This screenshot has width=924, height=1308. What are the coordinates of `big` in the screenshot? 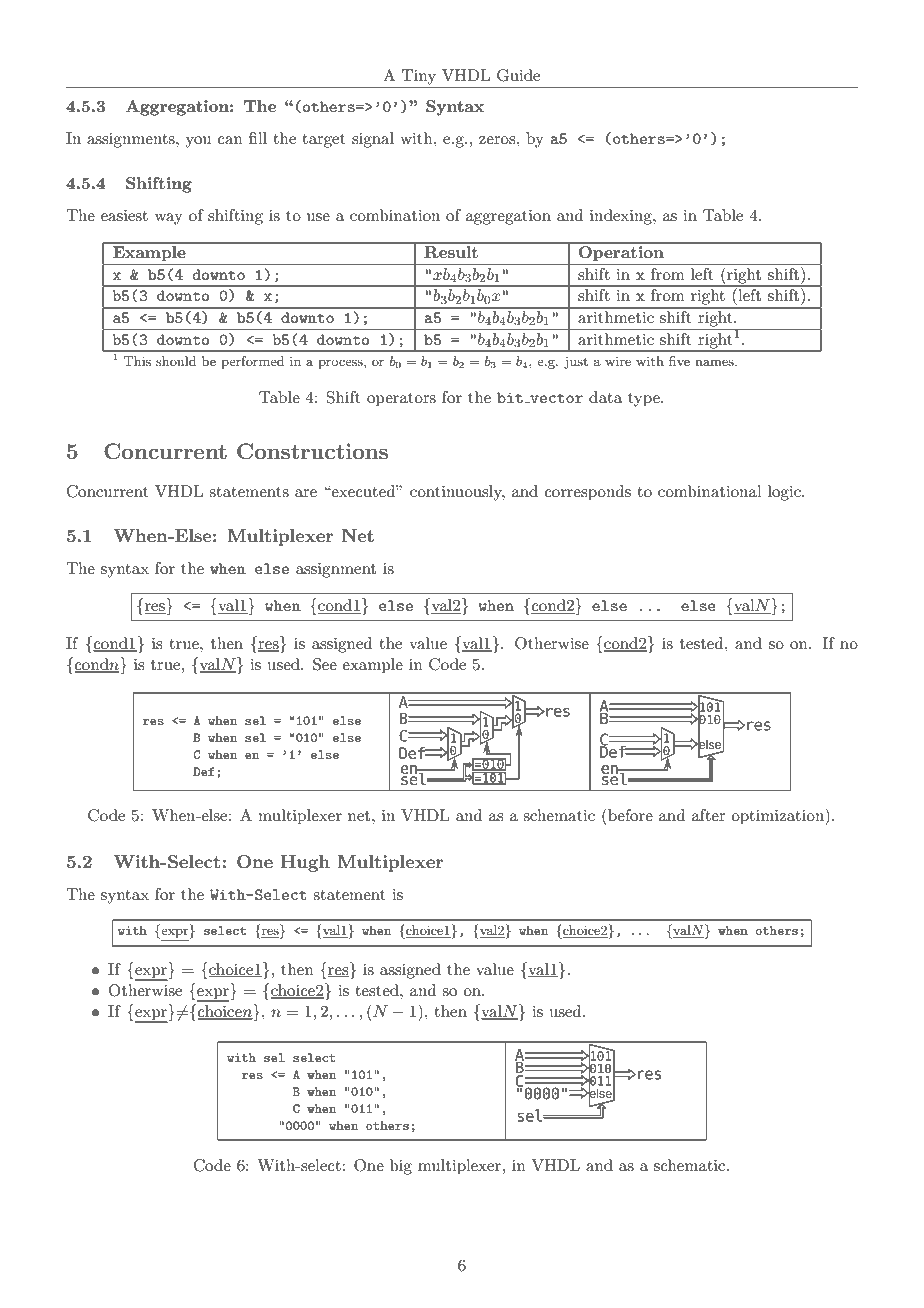 It's located at (401, 1167).
